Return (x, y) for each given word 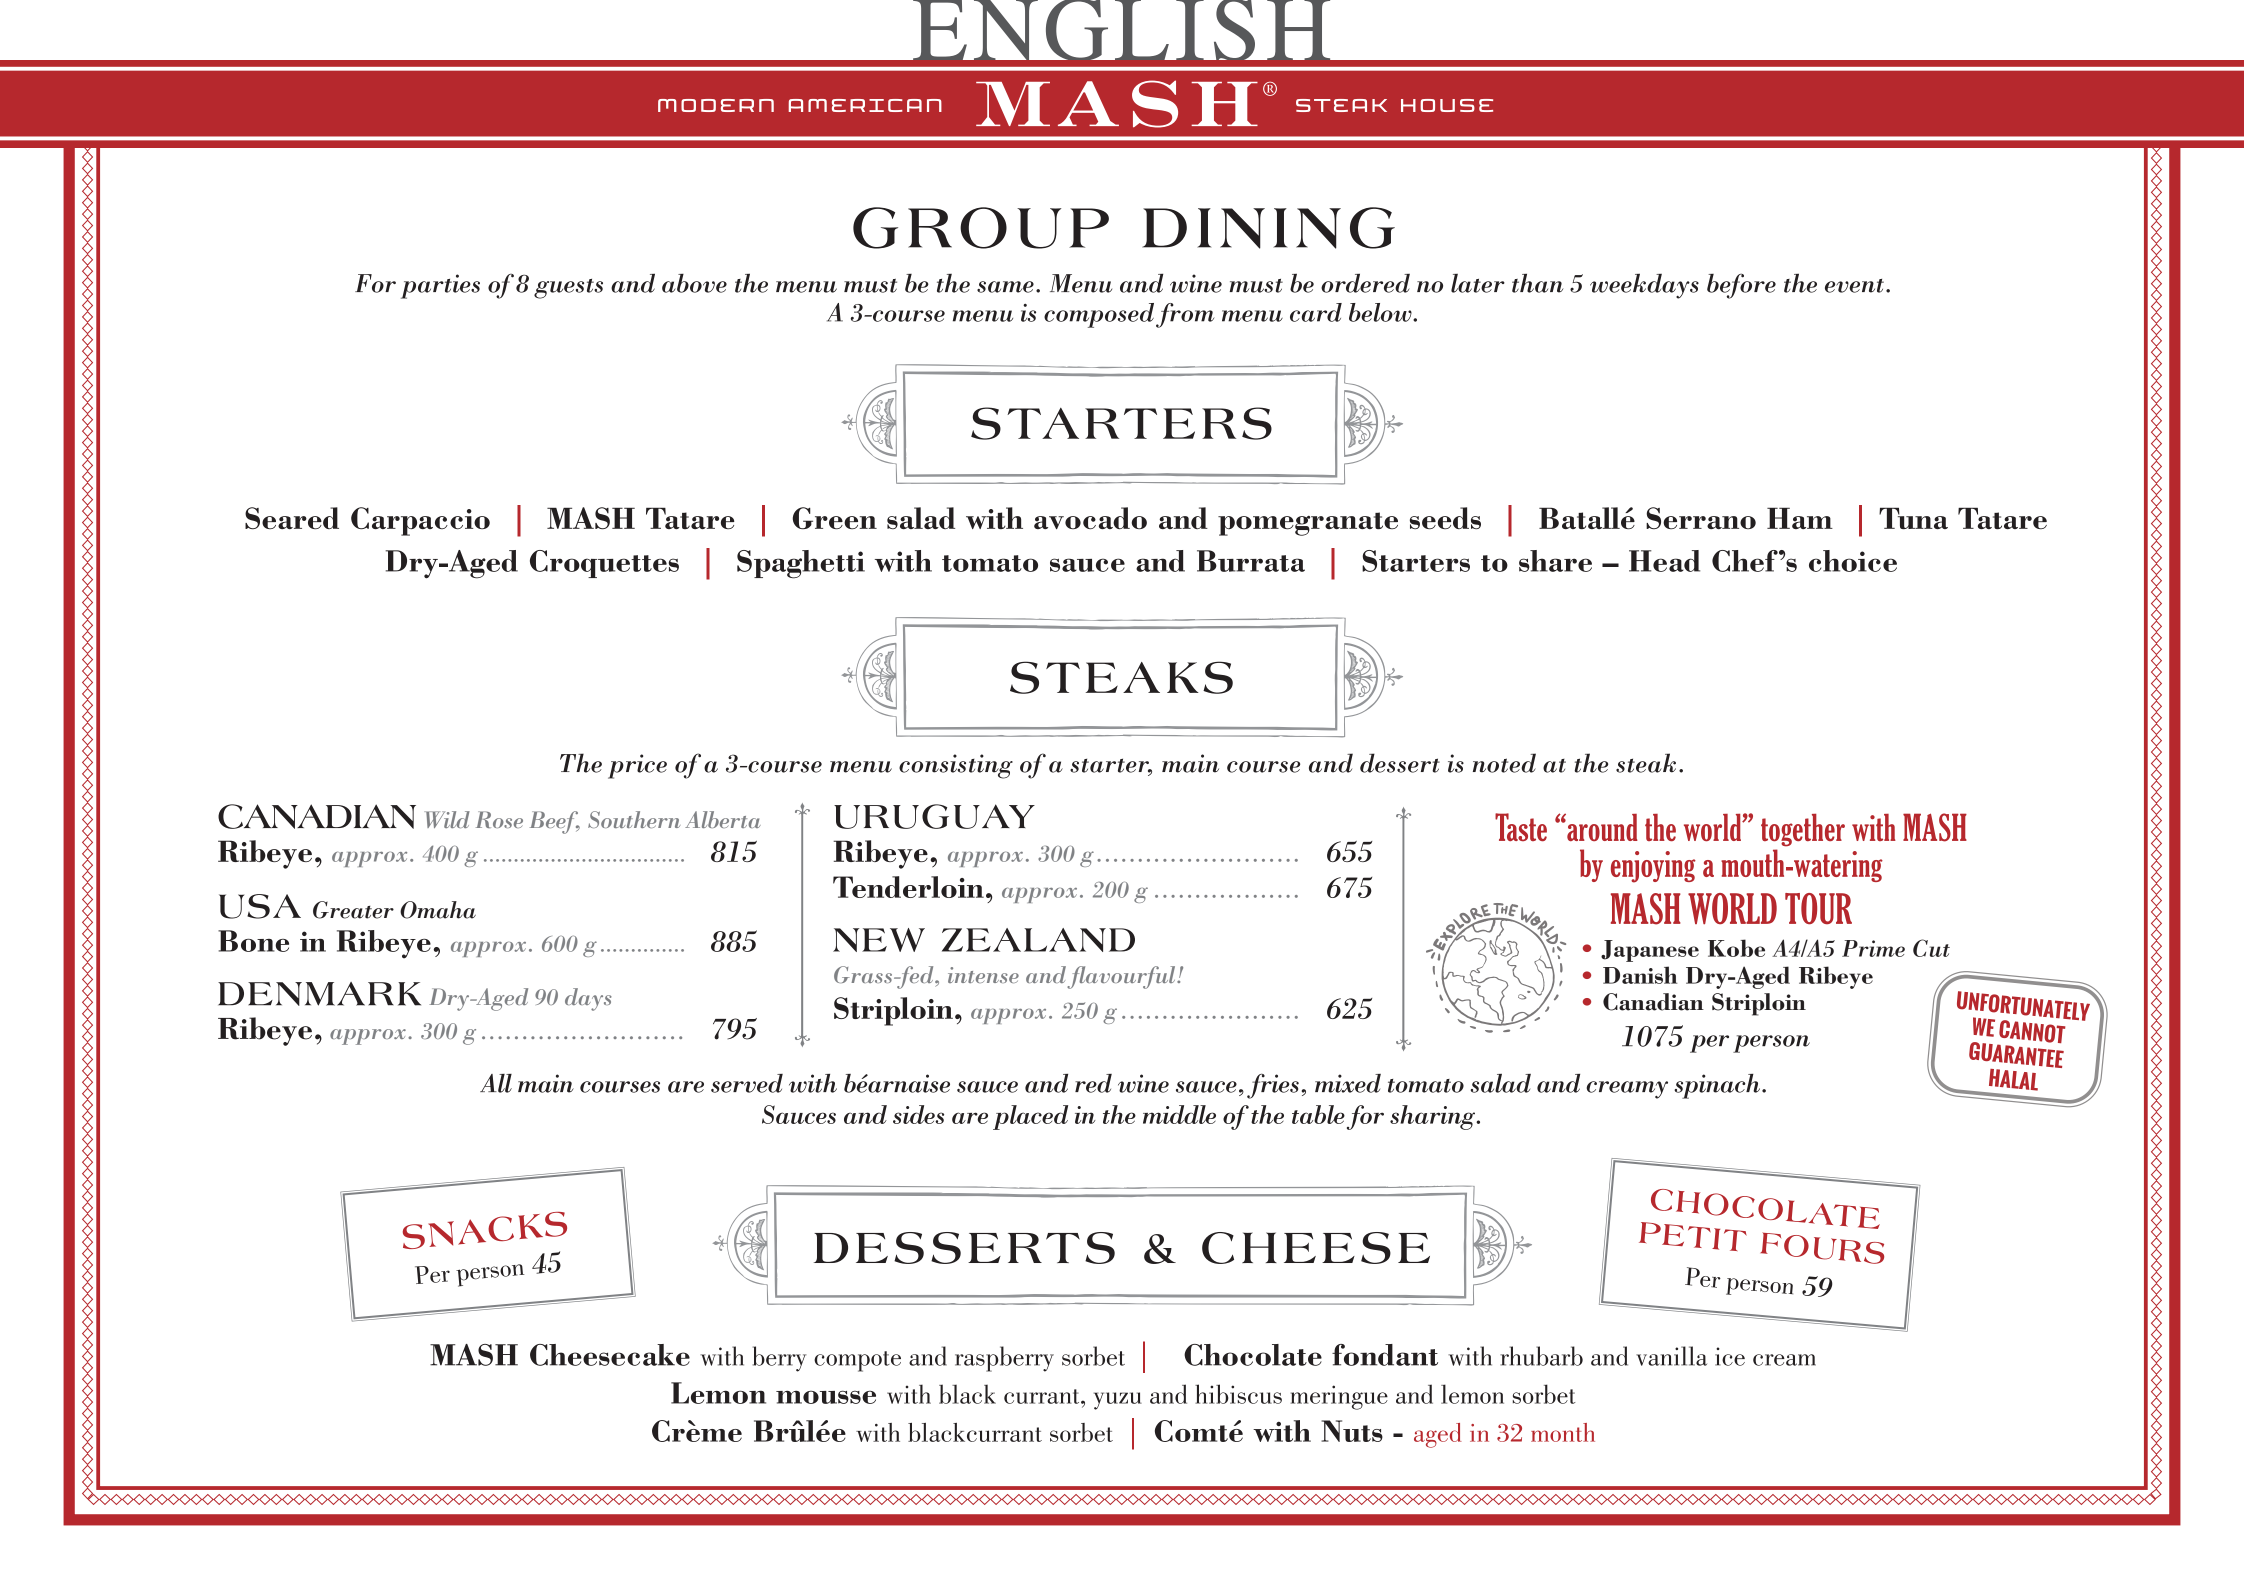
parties (440, 286)
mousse (826, 1397)
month (1563, 1432)
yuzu (1118, 1401)
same (1005, 287)
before (1741, 286)
